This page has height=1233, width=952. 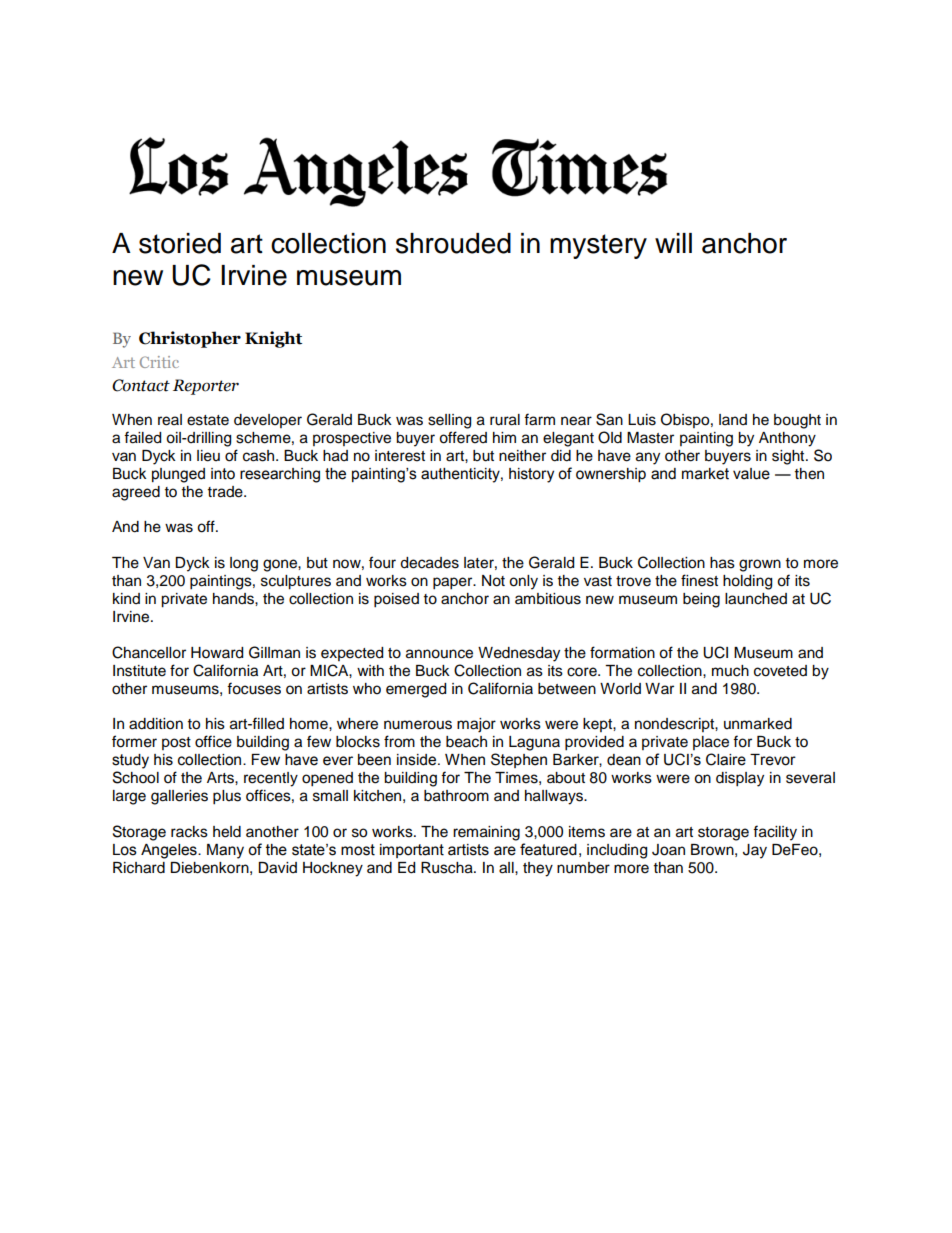 What do you see at coordinates (486, 833) in the page?
I see `remaining` at bounding box center [486, 833].
